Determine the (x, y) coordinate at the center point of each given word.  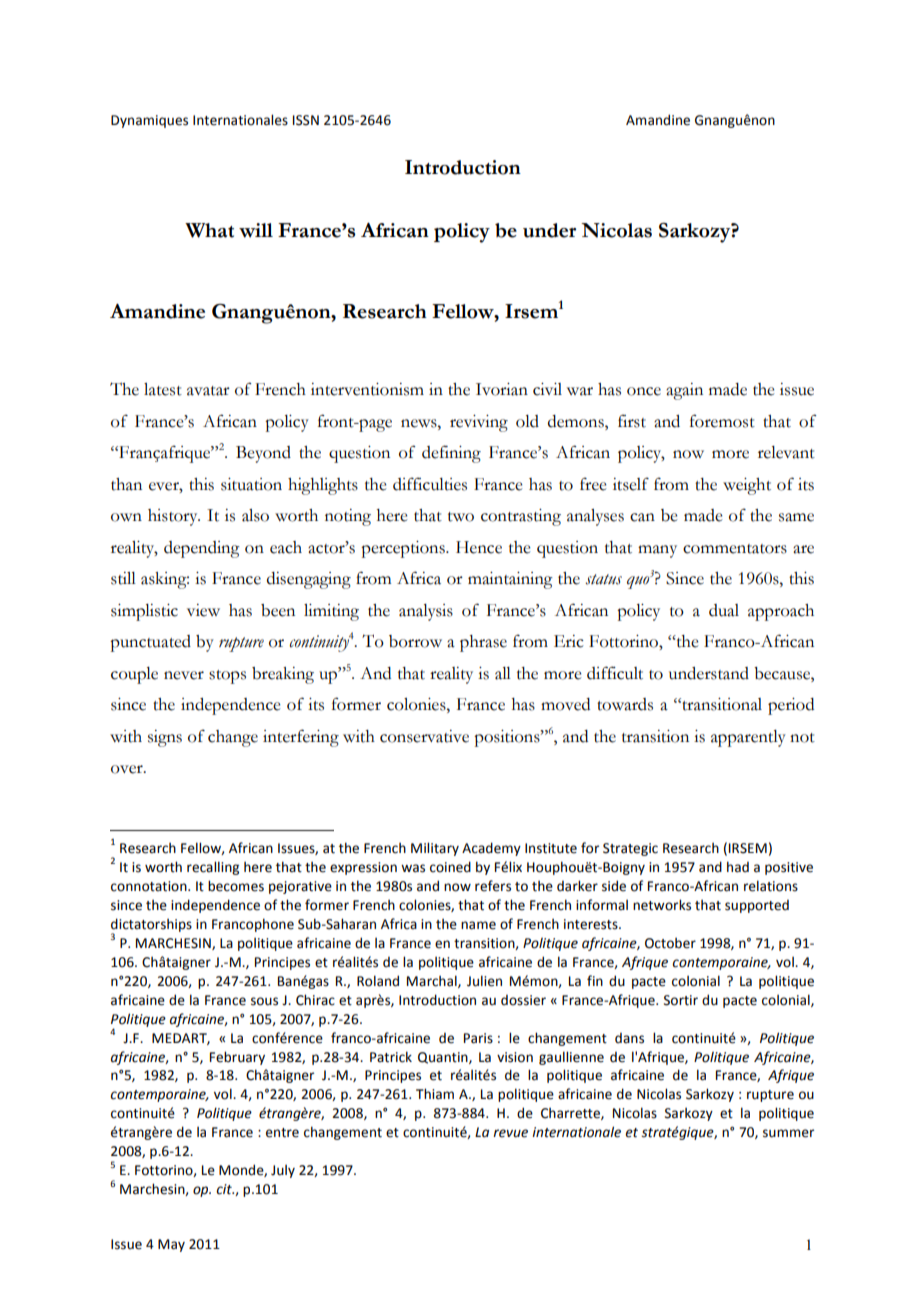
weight (747, 486)
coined (450, 867)
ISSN (306, 120)
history (174, 517)
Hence (479, 547)
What (209, 230)
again (684, 391)
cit (225, 1189)
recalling (213, 868)
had (738, 867)
